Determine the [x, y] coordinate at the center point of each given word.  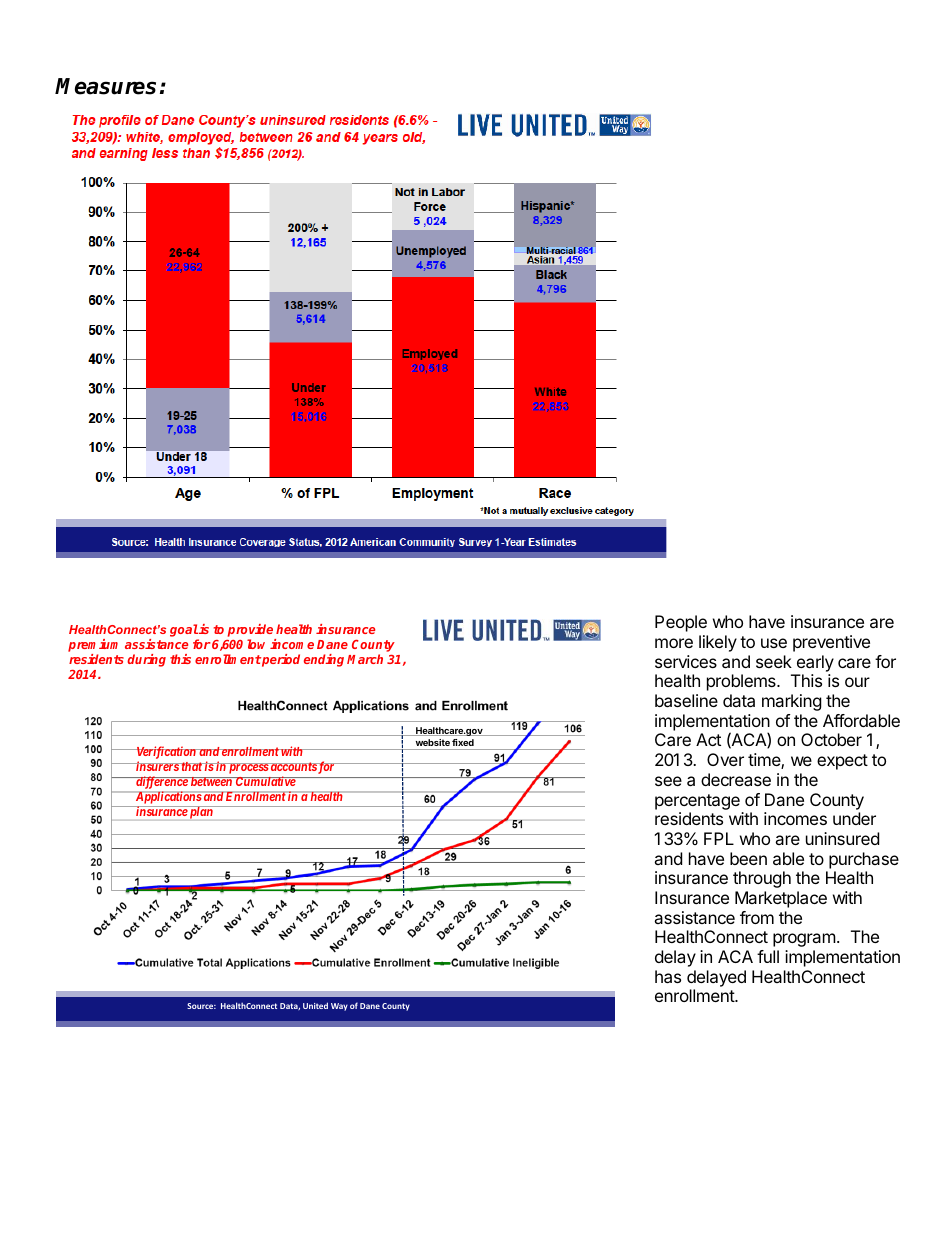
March [365, 659]
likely [718, 643]
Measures [105, 86]
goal [184, 632]
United [315, 1005]
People [681, 623]
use [774, 643]
